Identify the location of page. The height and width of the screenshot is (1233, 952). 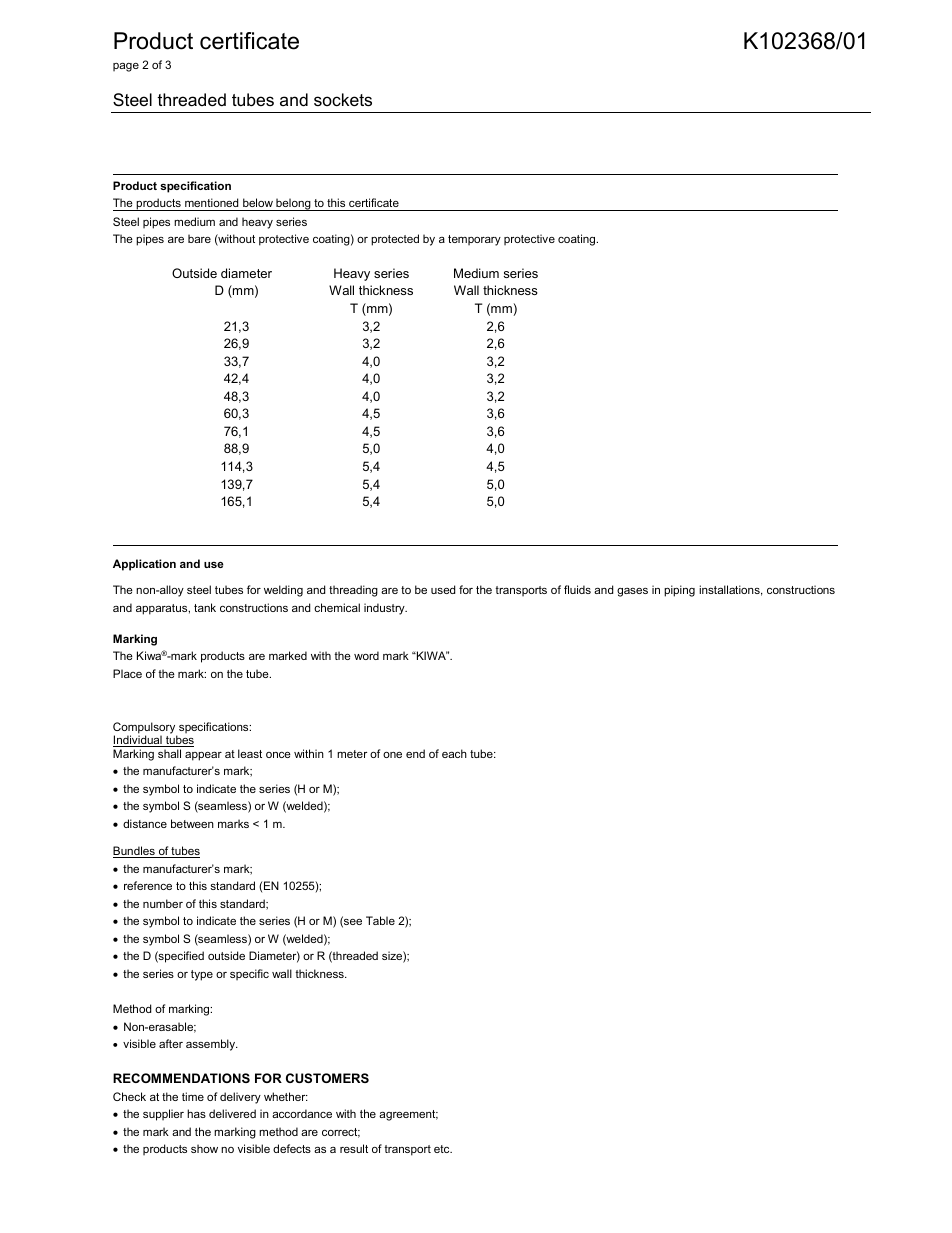
(126, 67).
